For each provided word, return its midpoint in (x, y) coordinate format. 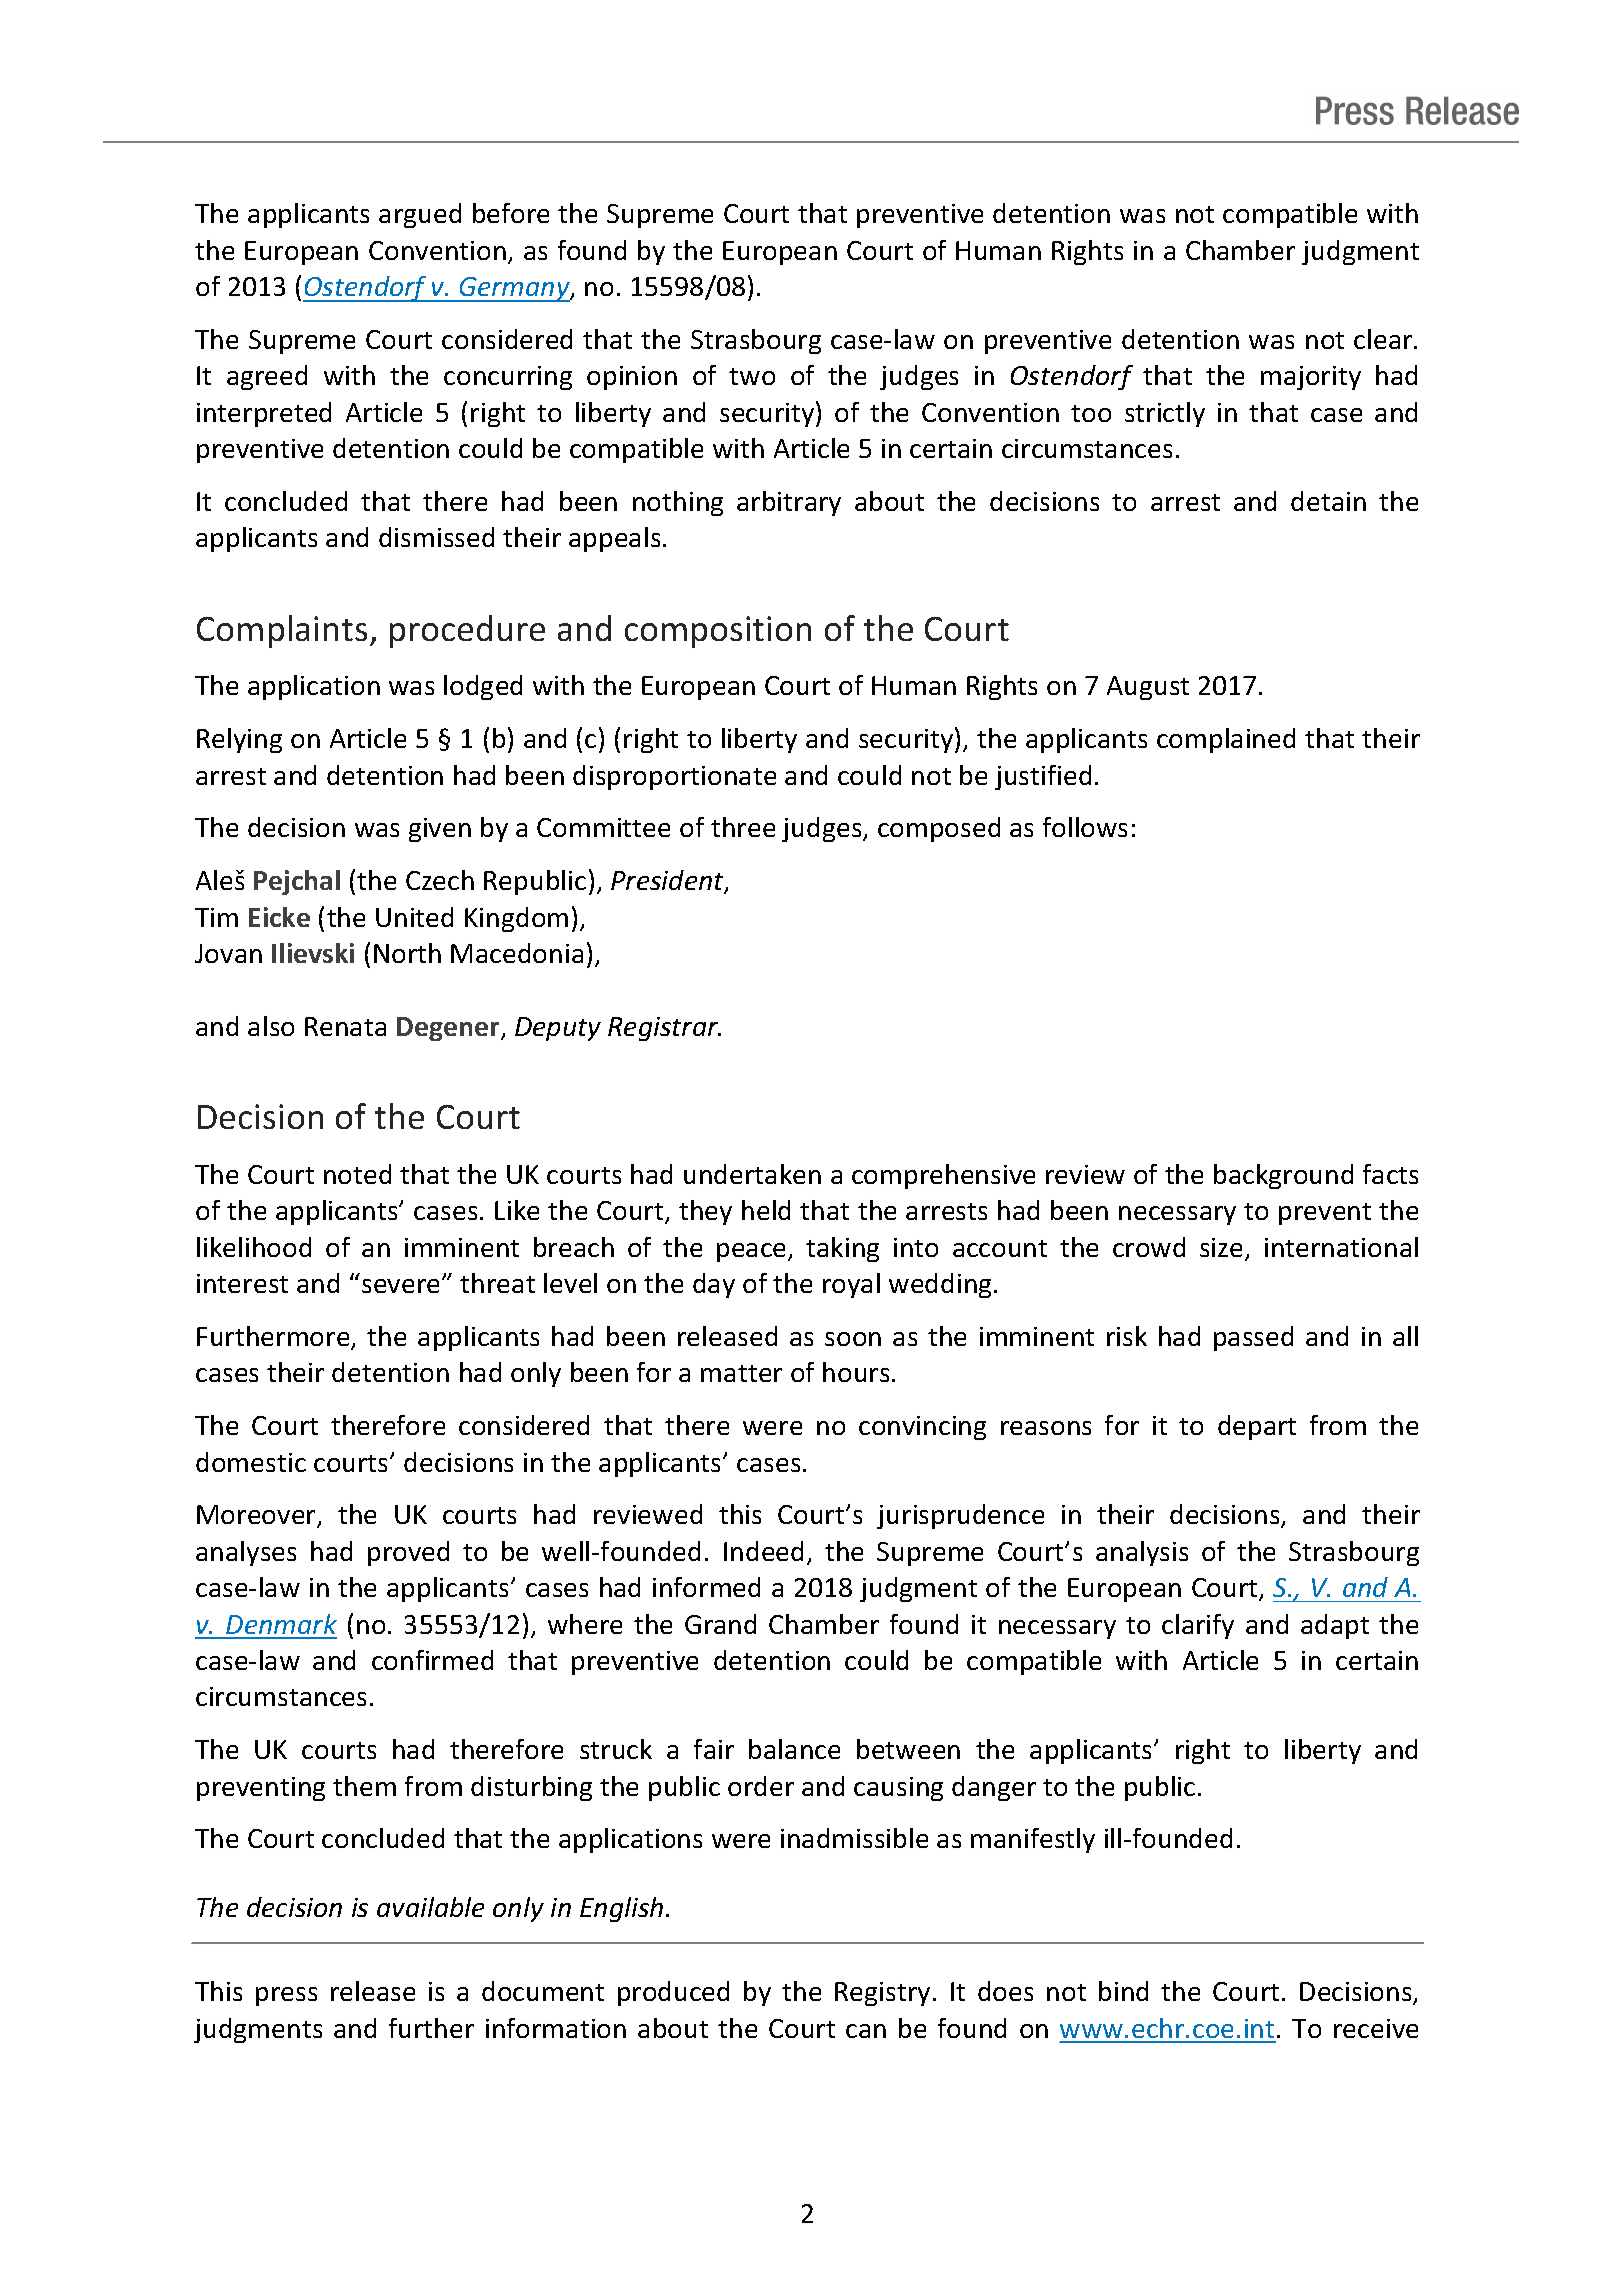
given (440, 830)
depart (1257, 1427)
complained (1226, 740)
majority (1311, 378)
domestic (251, 1462)
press (286, 1996)
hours (856, 1372)
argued (420, 215)
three (743, 827)
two (752, 376)
